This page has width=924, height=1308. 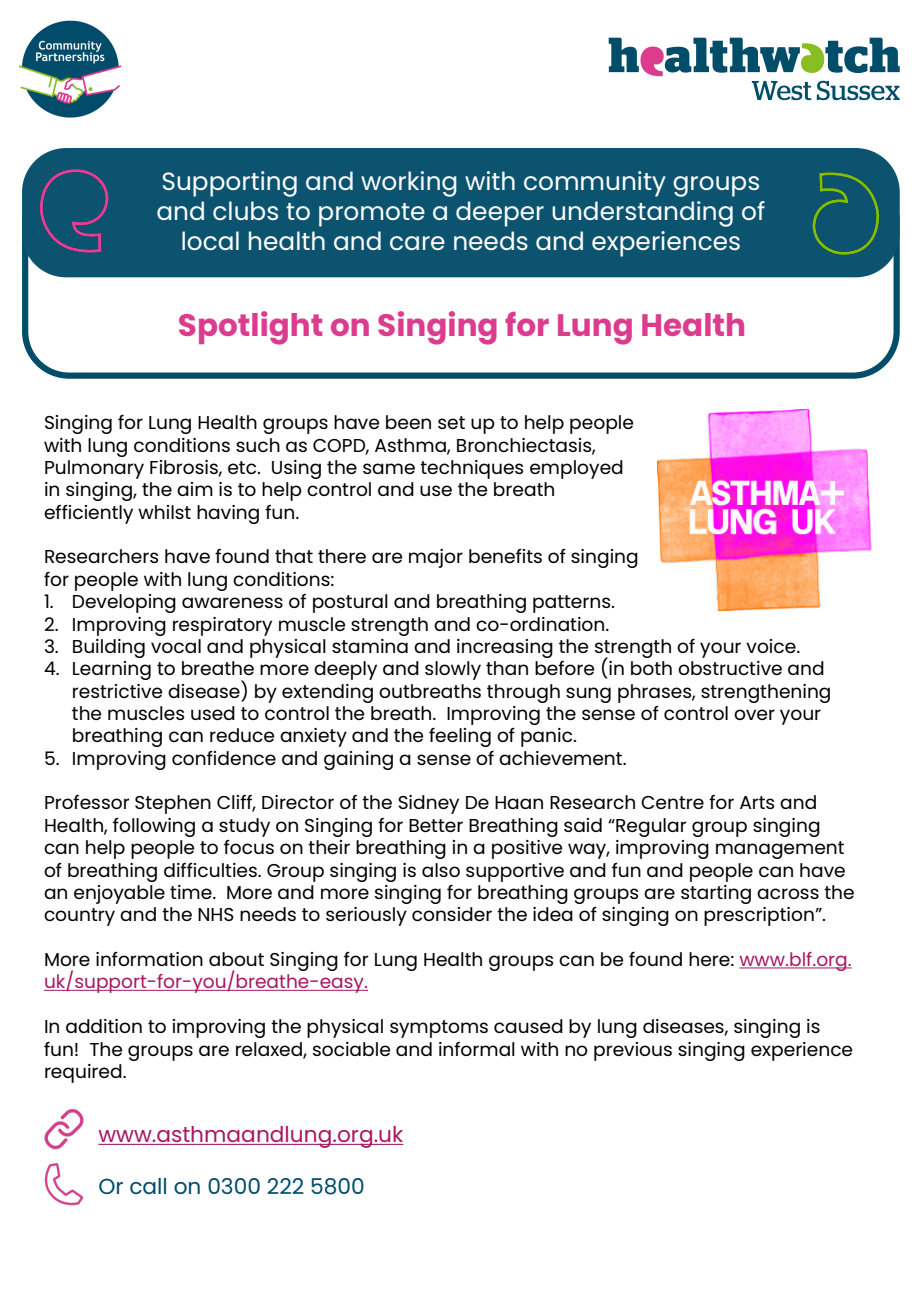 What do you see at coordinates (453, 670) in the page?
I see `slowly` at bounding box center [453, 670].
